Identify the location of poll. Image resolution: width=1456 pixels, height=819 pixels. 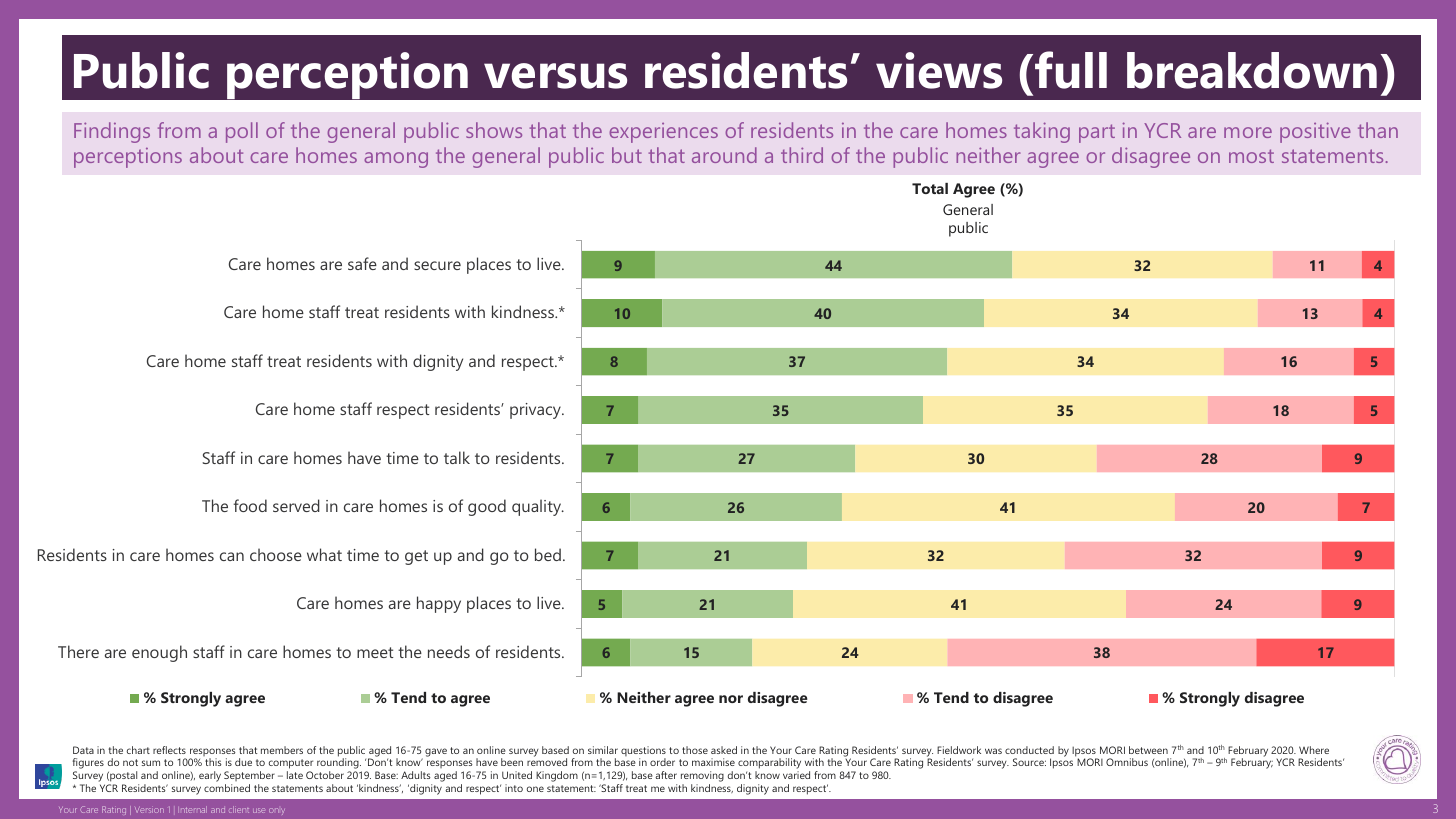
(242, 132).
